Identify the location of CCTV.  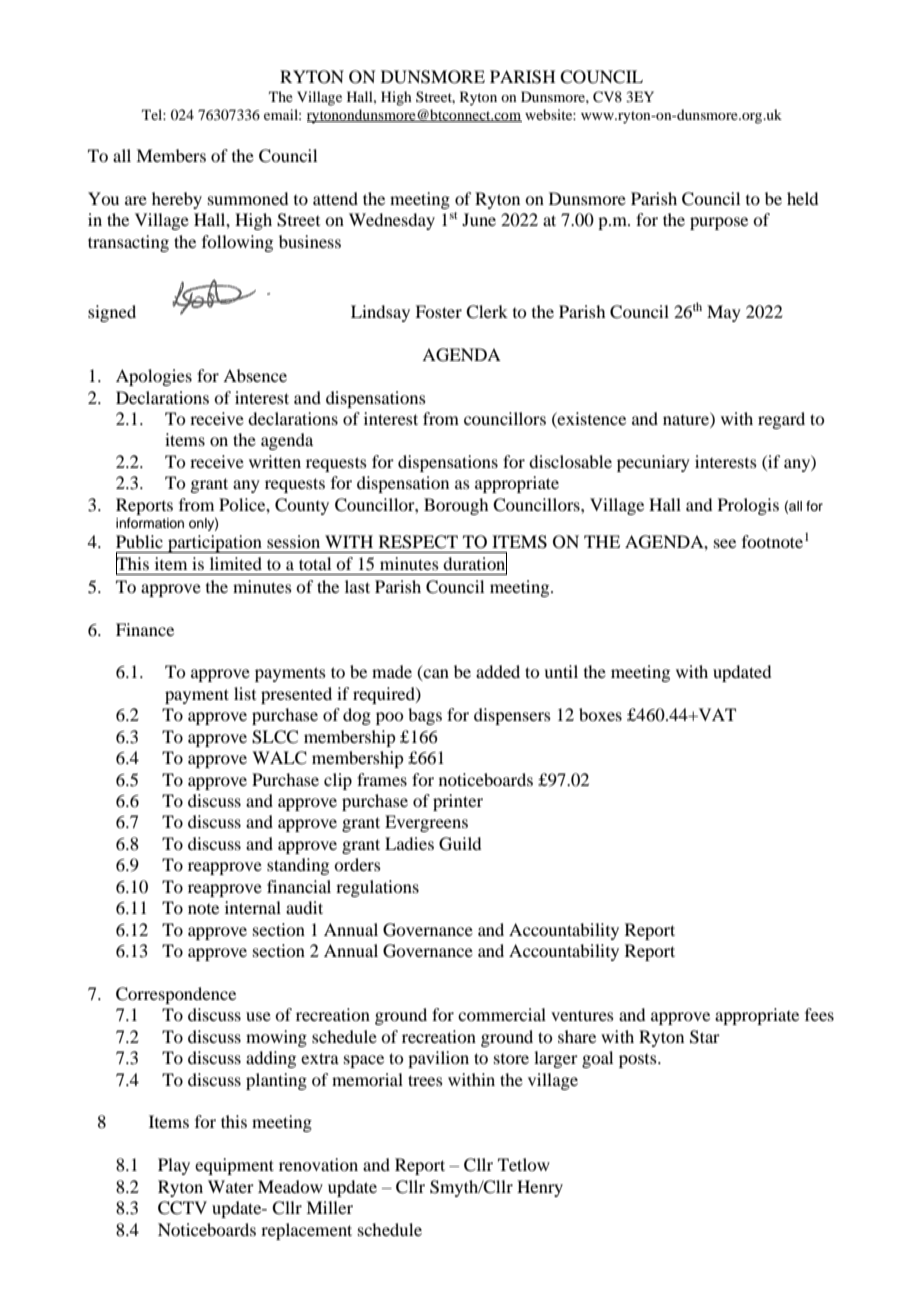
(182, 1208).
